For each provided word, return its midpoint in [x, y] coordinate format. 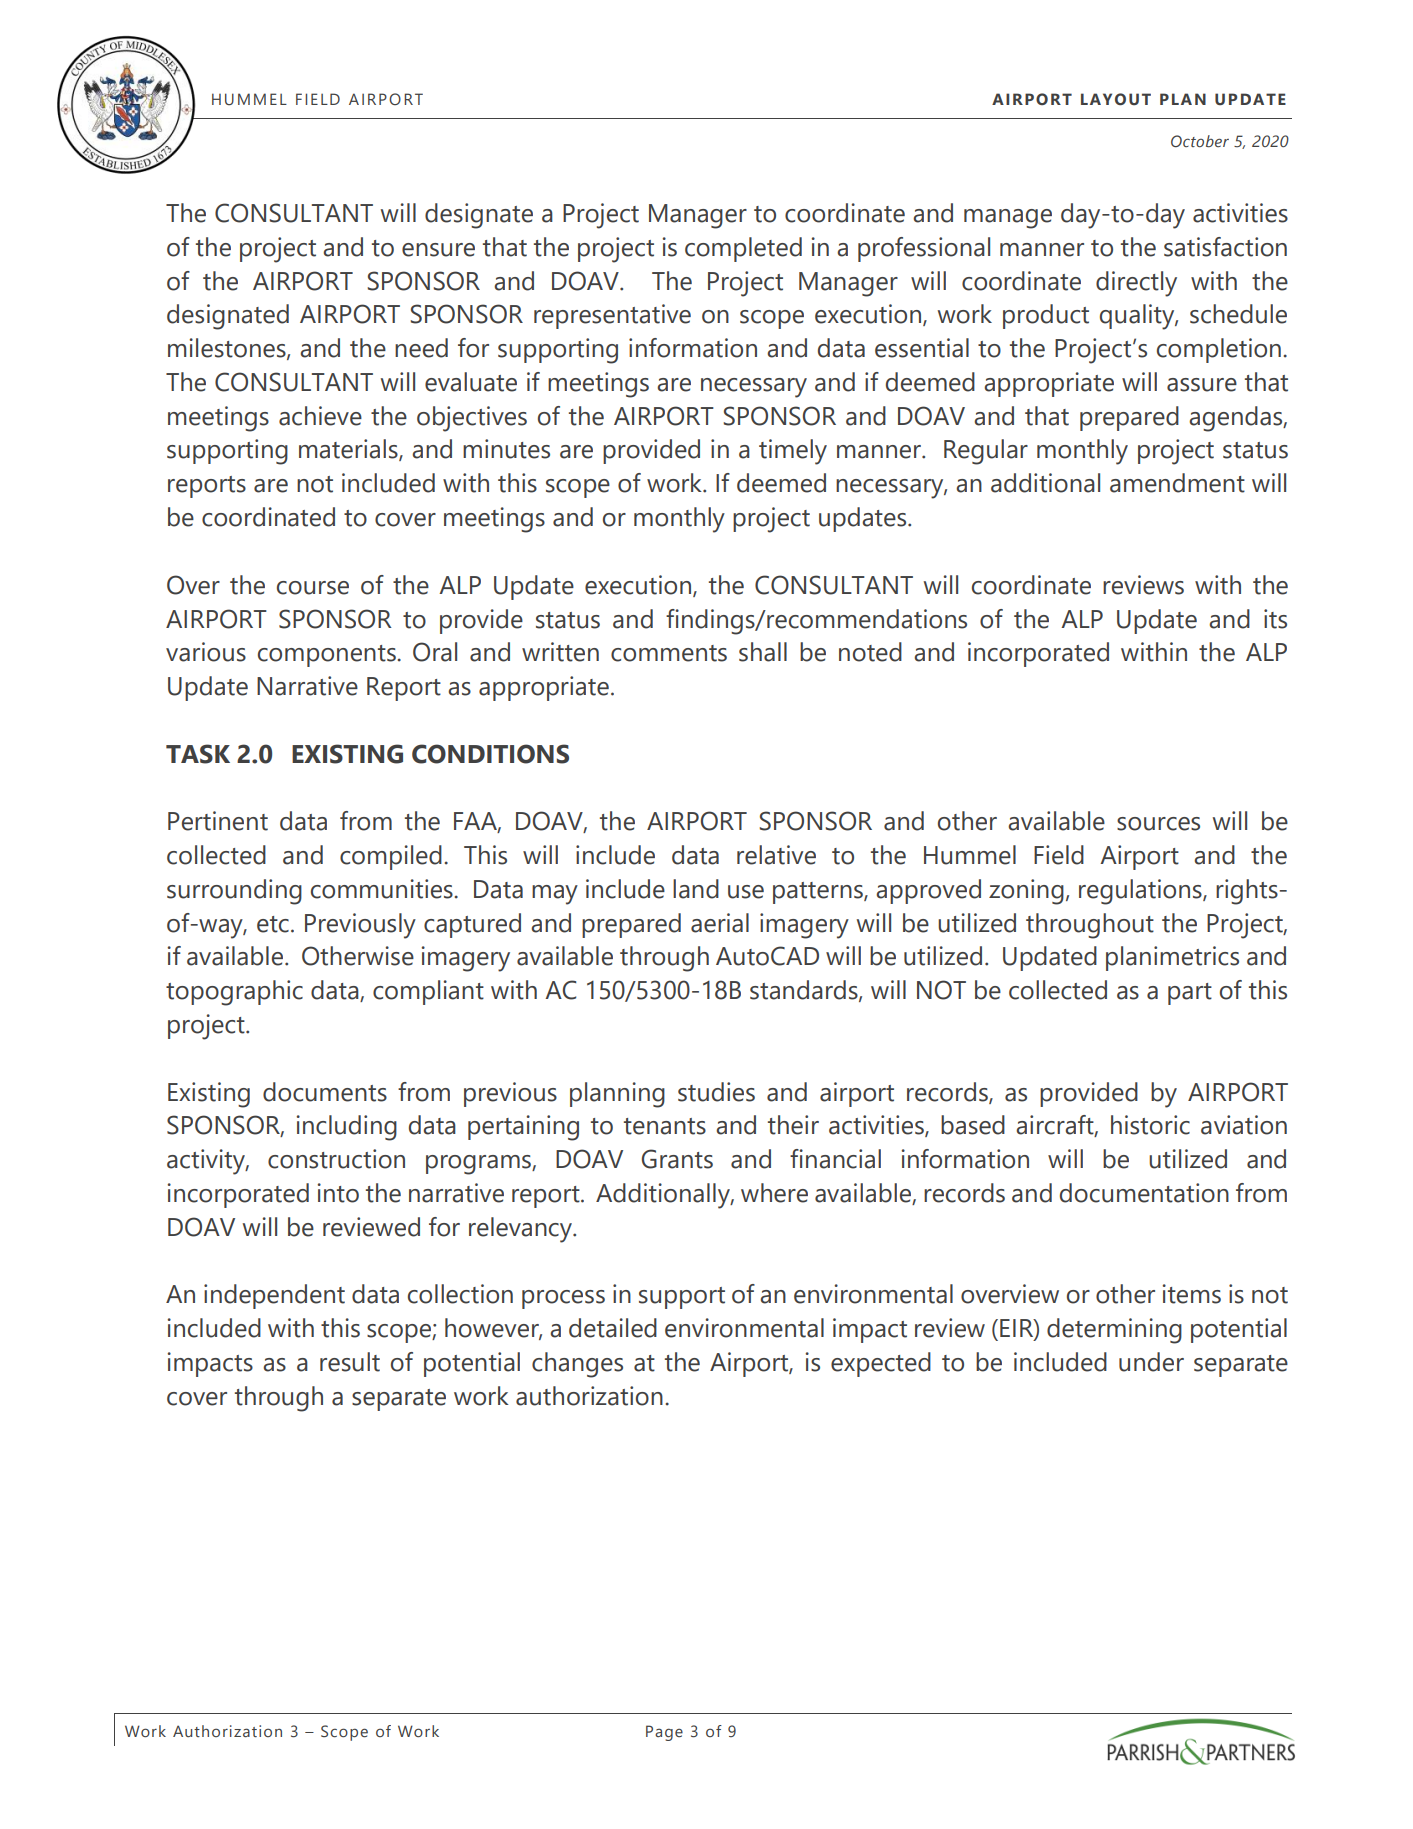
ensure [438, 250]
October [1200, 141]
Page [664, 1733]
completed [743, 249]
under [1151, 1362]
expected [881, 1364]
